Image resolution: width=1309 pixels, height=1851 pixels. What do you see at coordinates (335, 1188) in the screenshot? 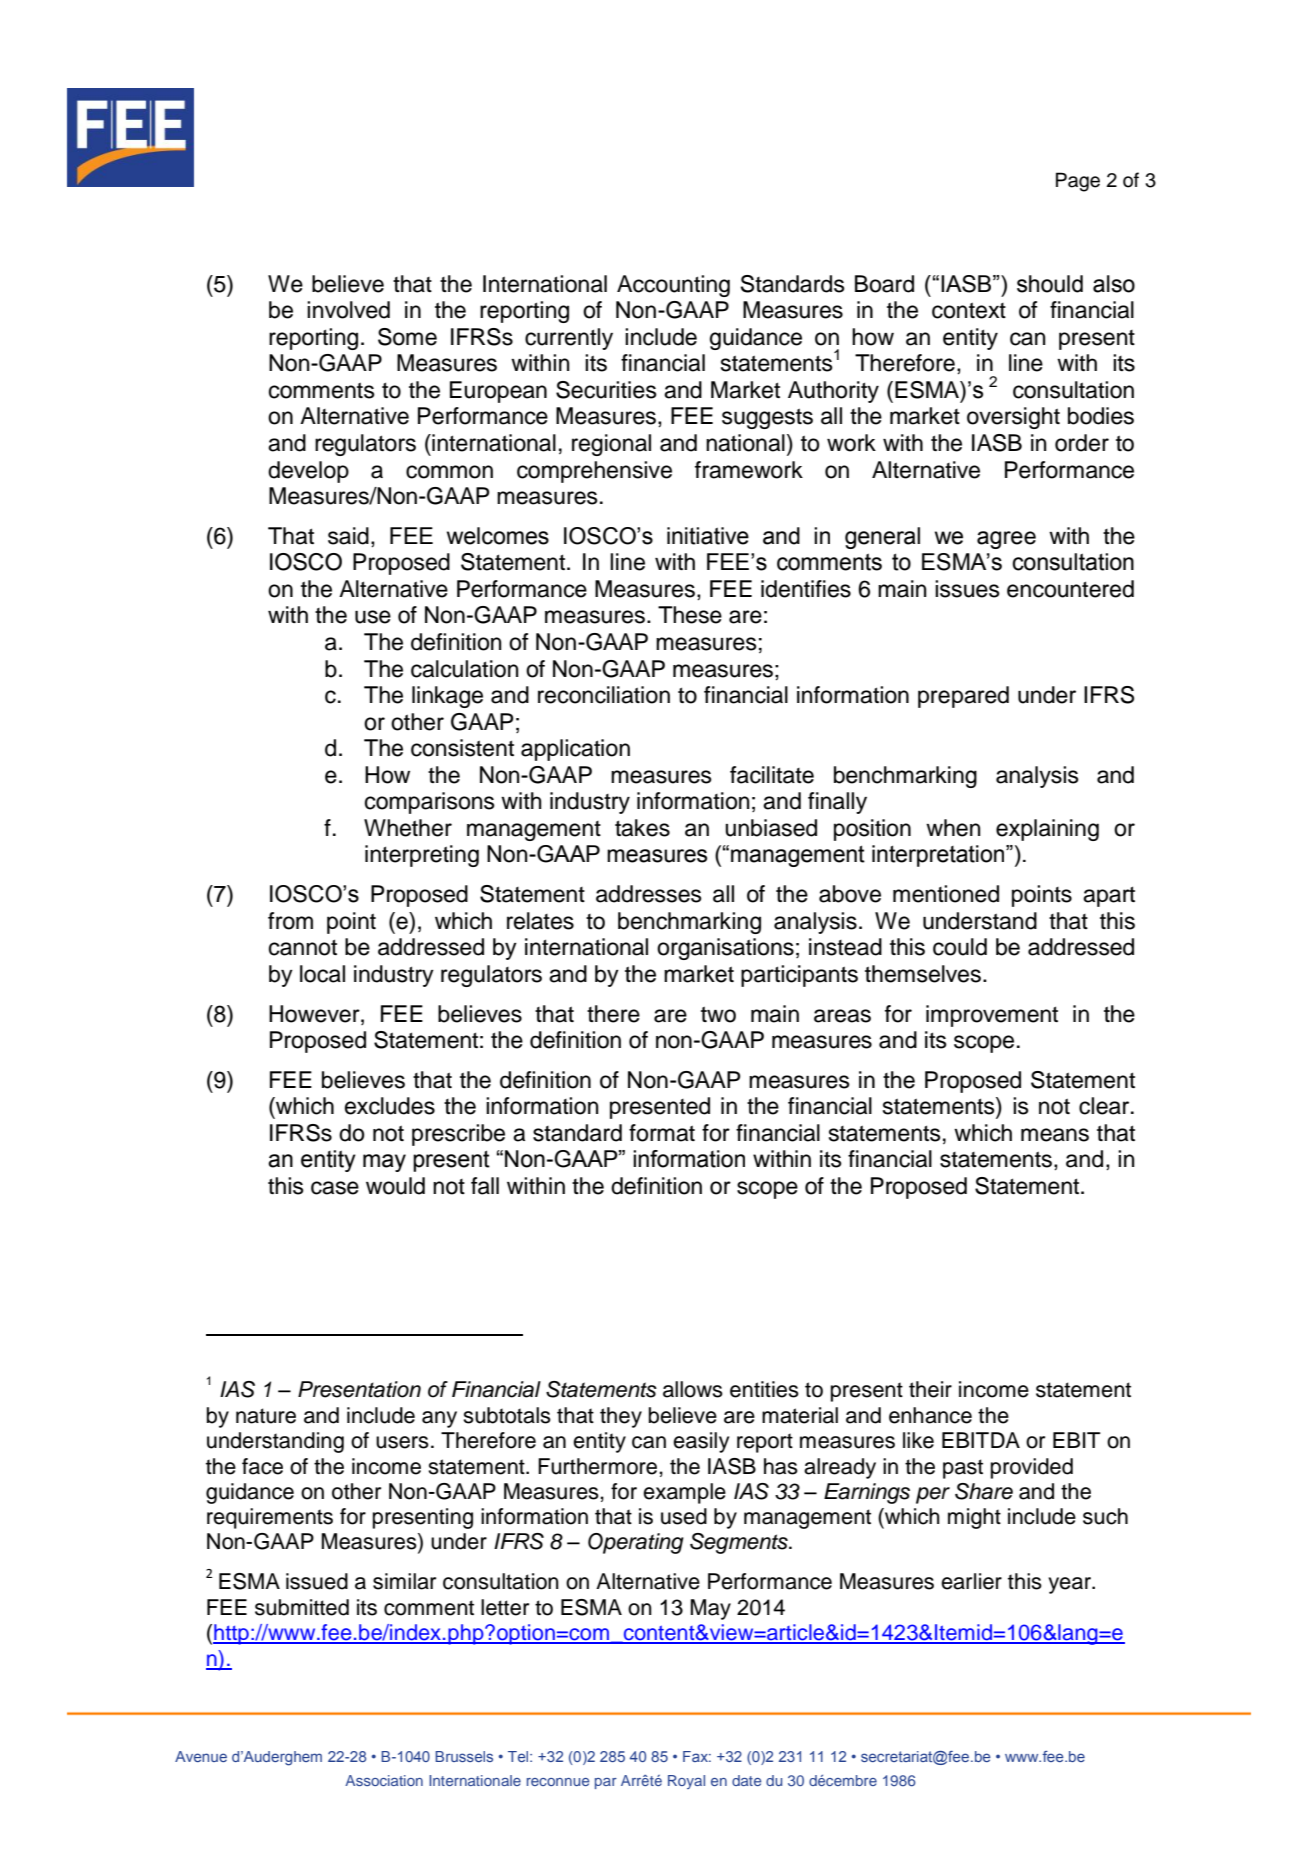
I see `case` at bounding box center [335, 1188].
